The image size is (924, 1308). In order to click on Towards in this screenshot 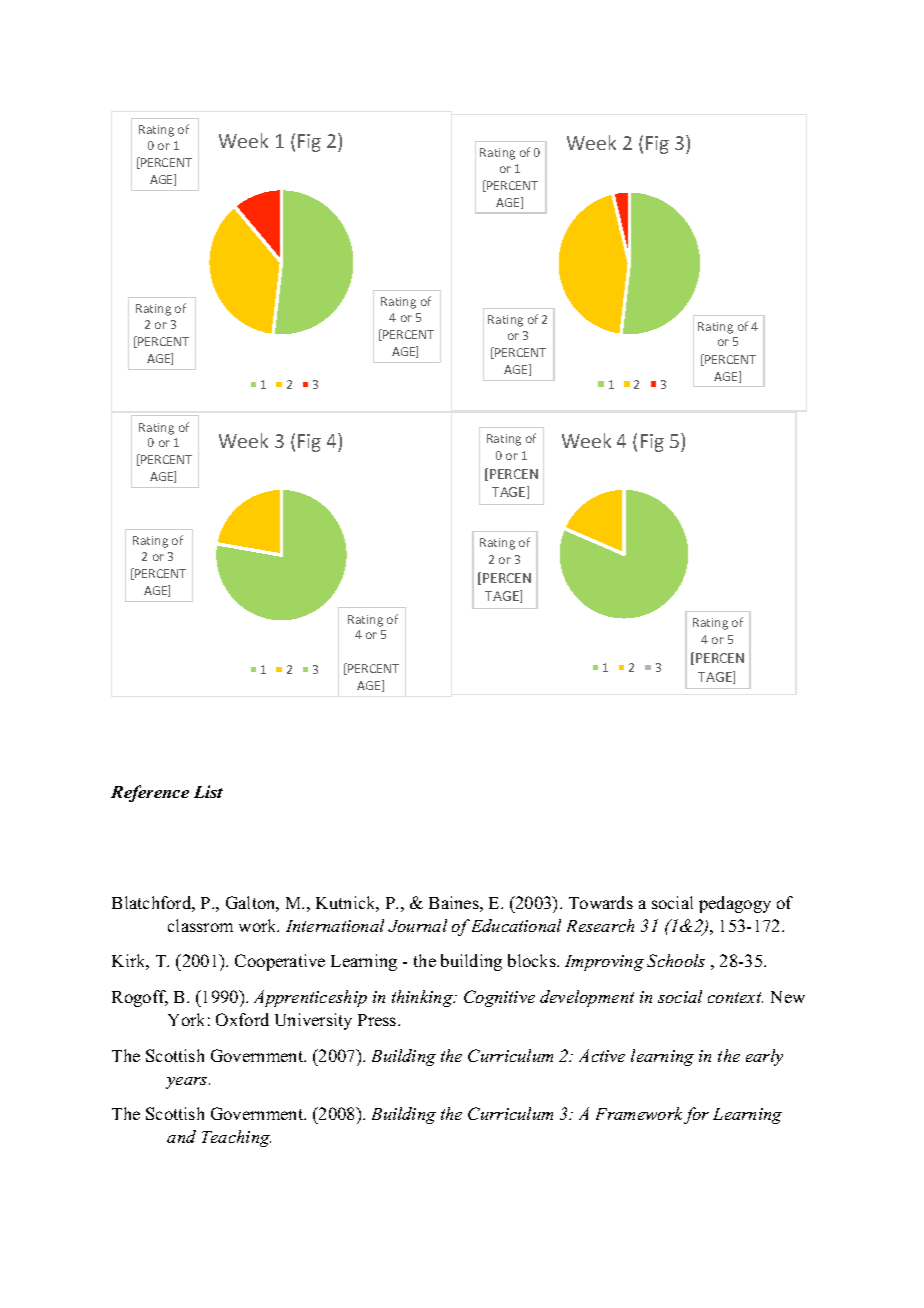, I will do `click(601, 902)`.
